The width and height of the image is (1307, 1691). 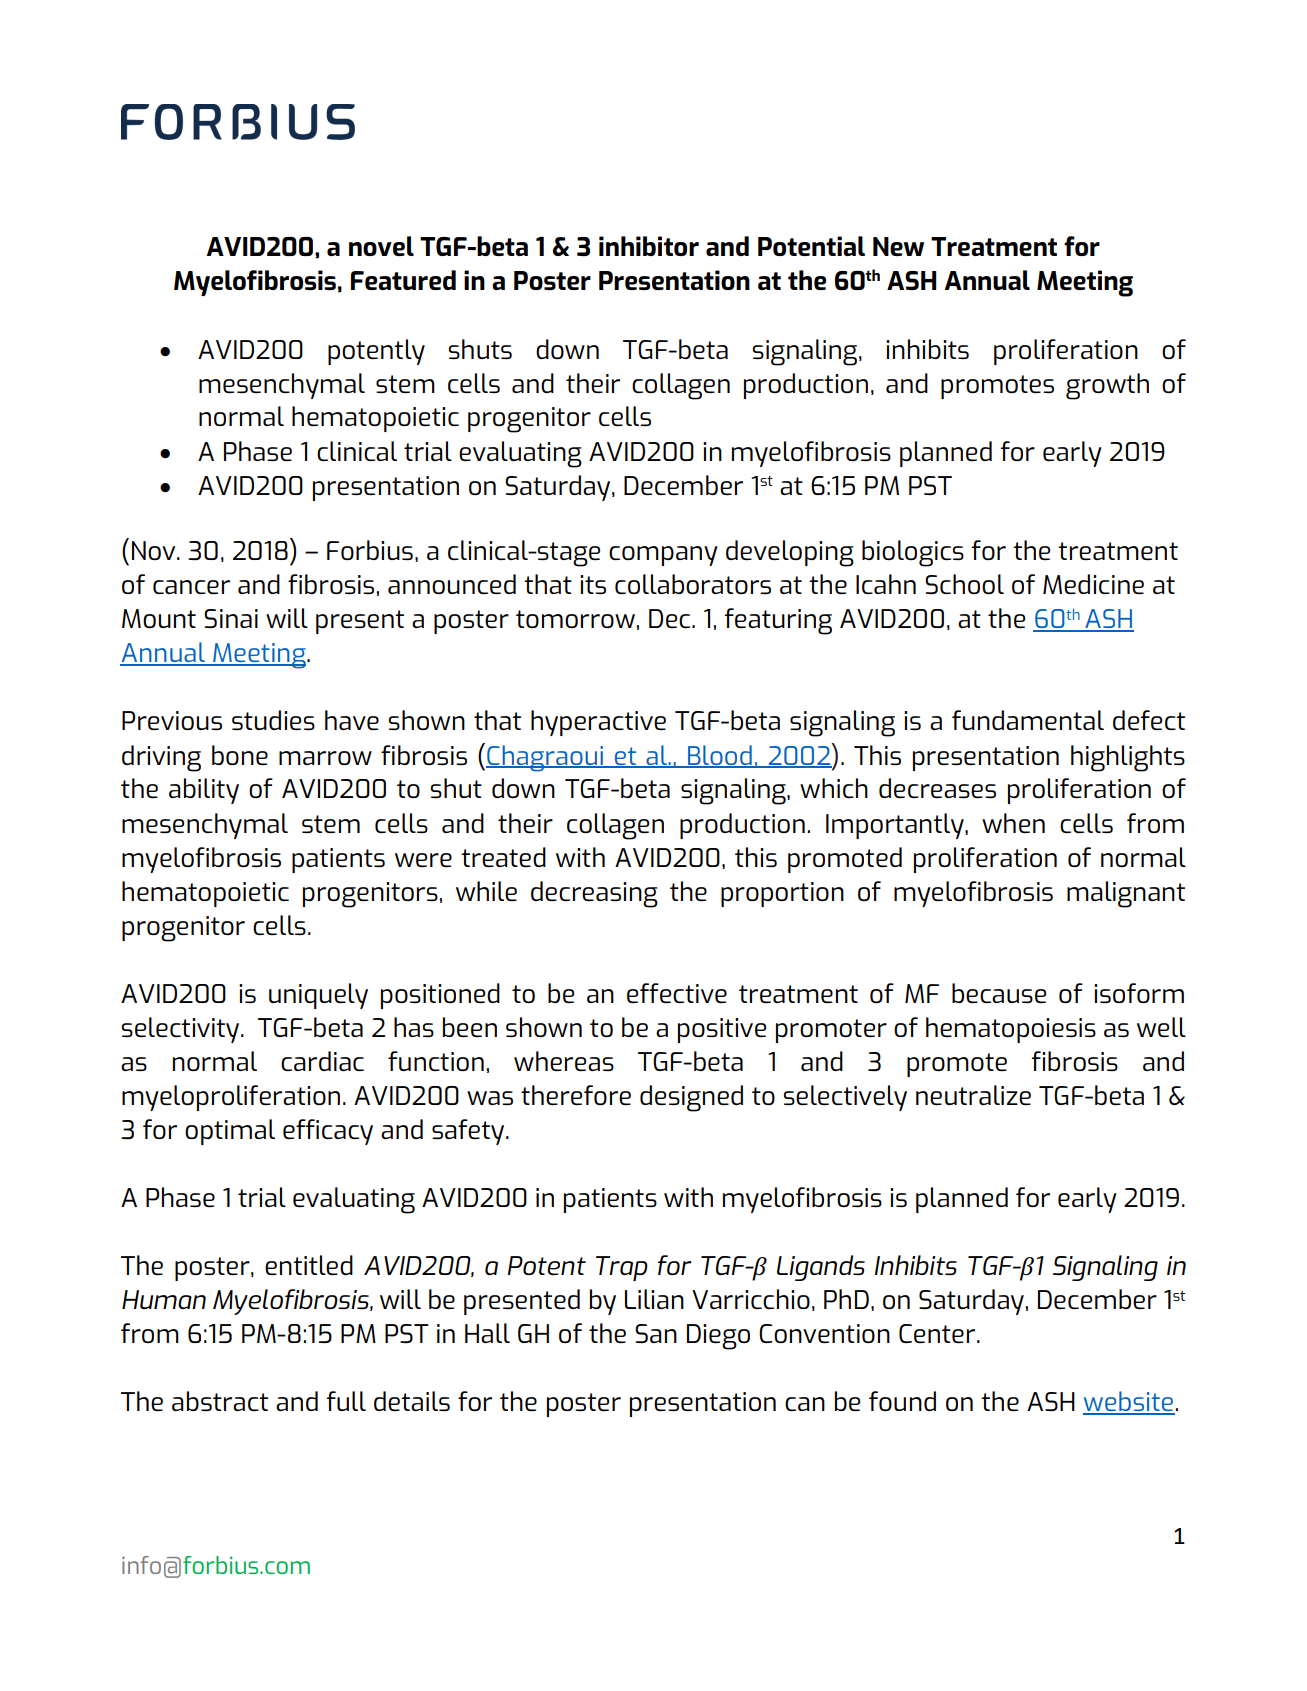 I want to click on New, so click(x=898, y=246).
